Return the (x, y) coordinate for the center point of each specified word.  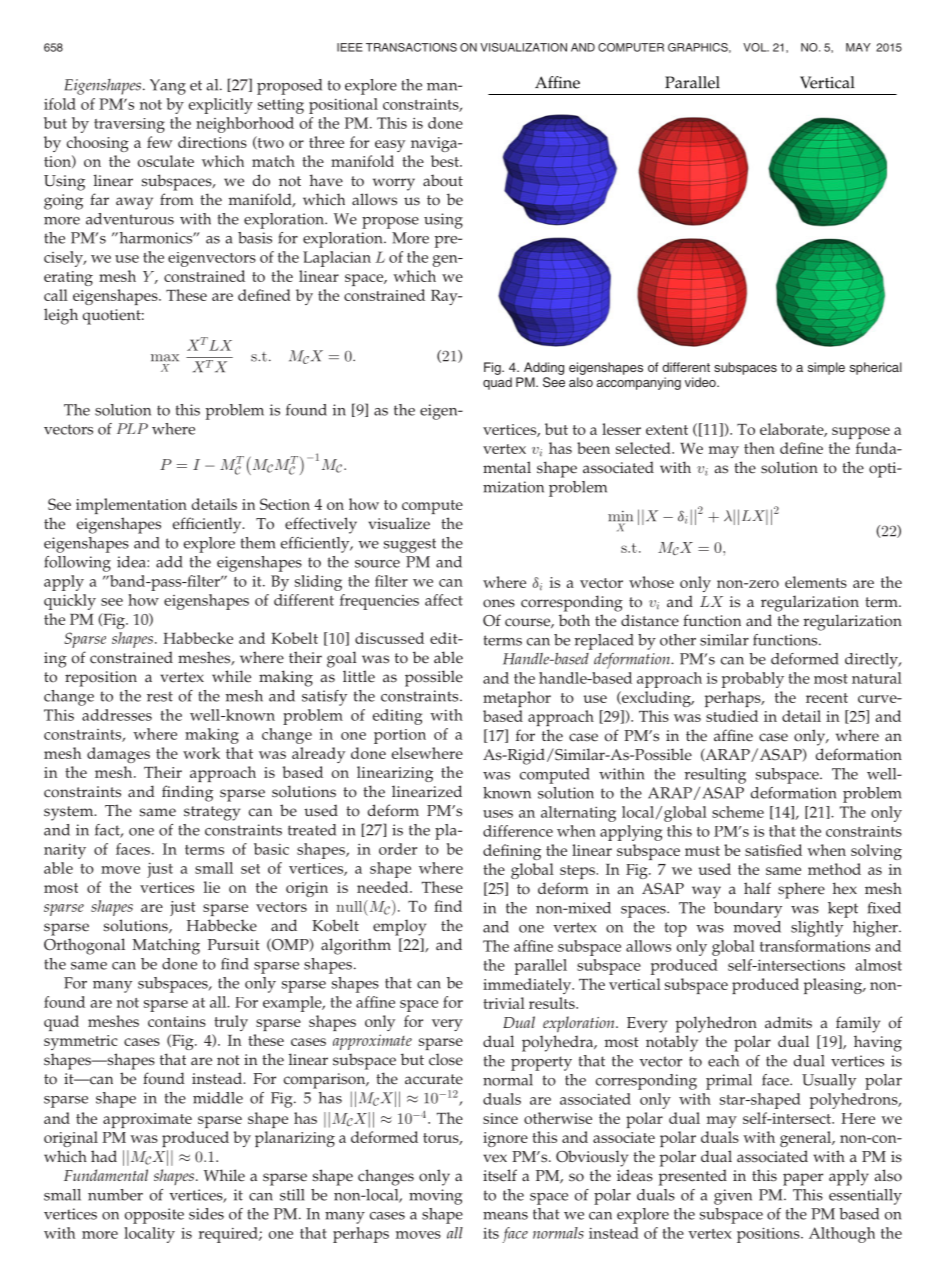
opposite (154, 1216)
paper (803, 1179)
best (446, 161)
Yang (168, 87)
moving (436, 1197)
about (443, 180)
